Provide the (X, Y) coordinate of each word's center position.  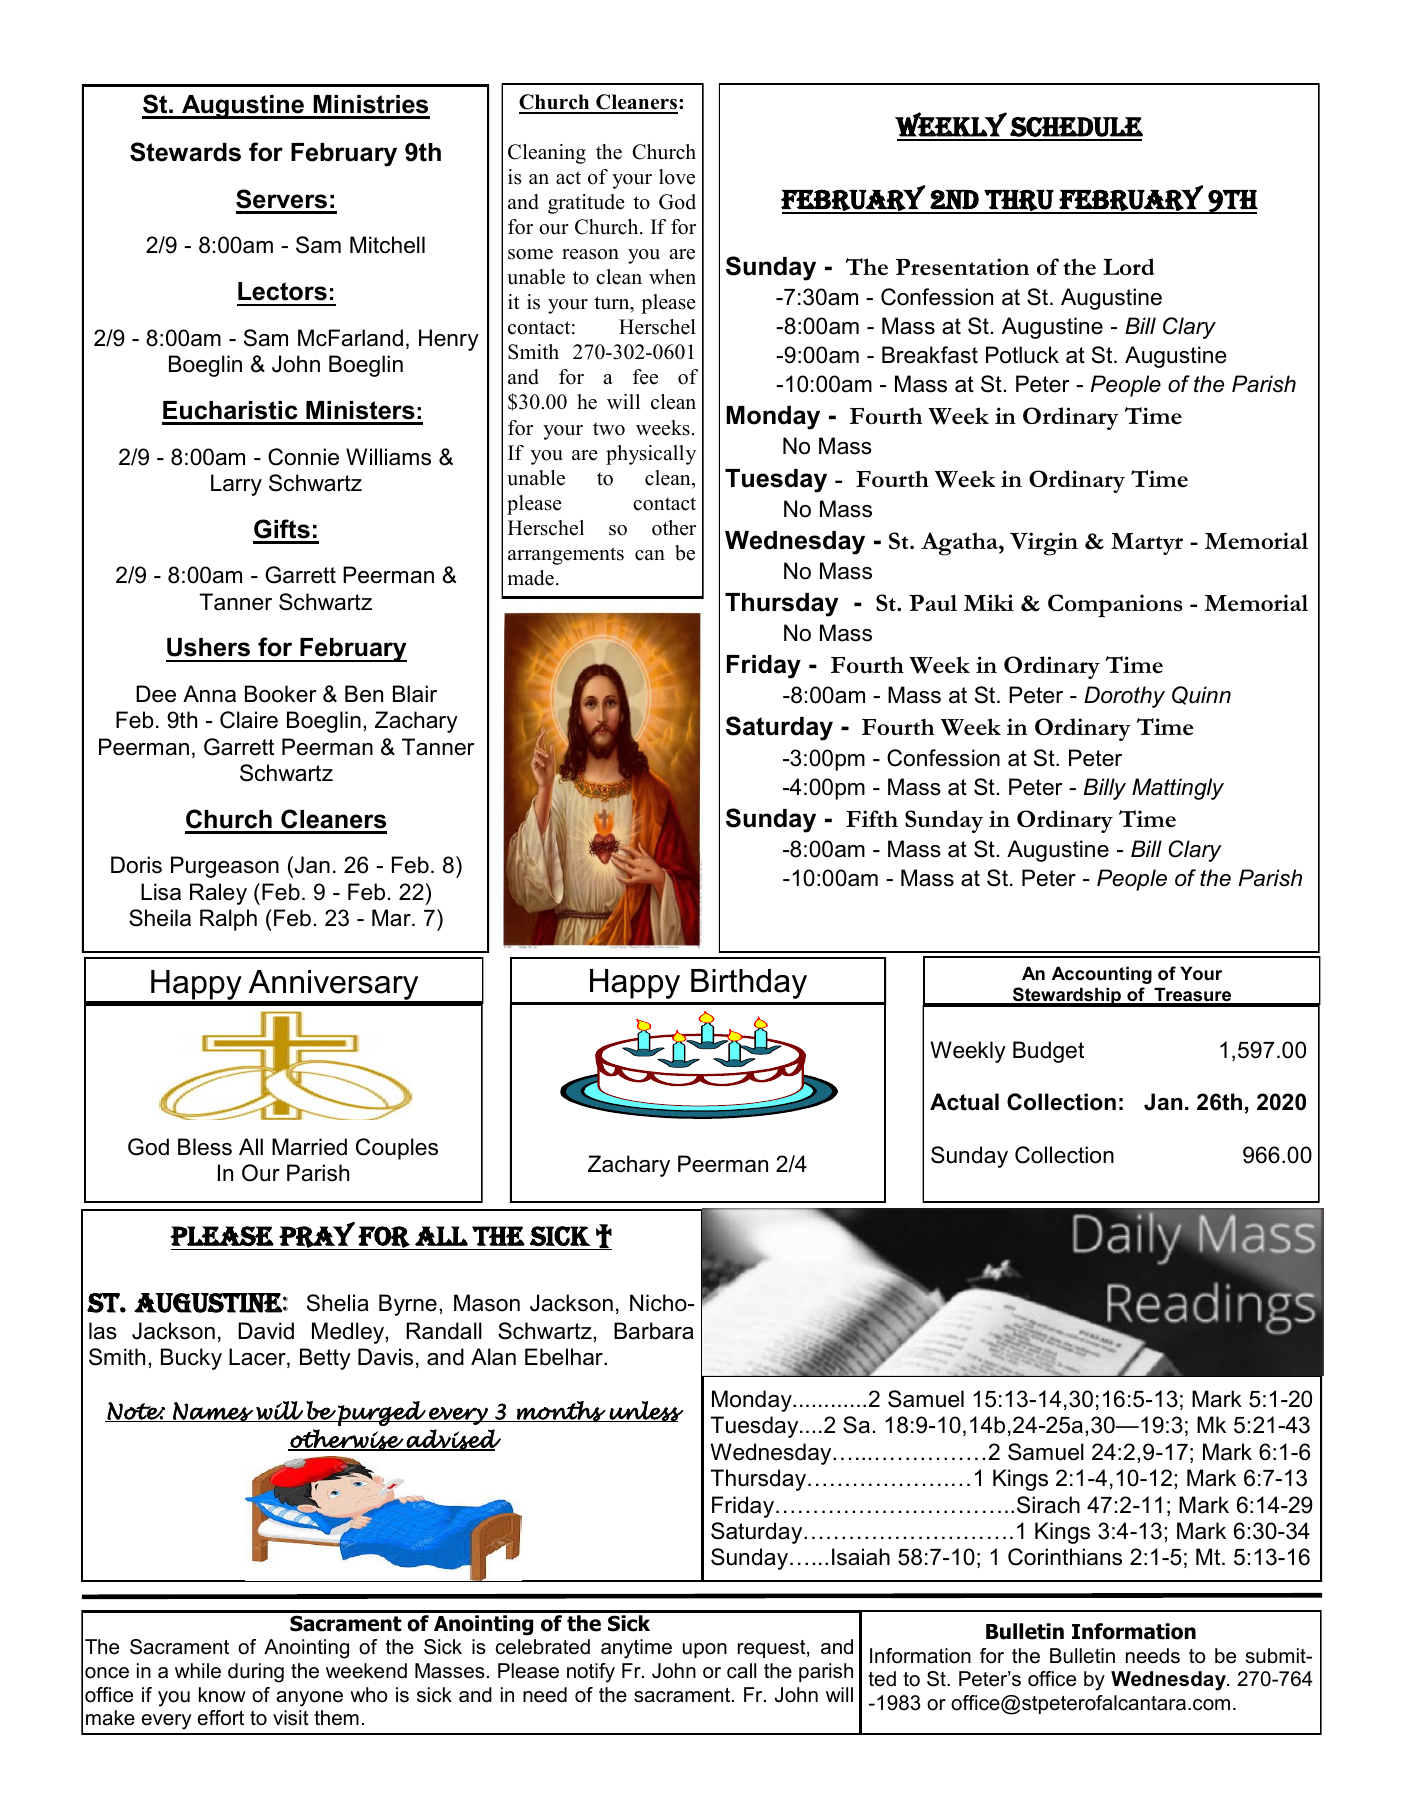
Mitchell (387, 245)
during (256, 1673)
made (530, 578)
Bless (205, 1147)
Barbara (654, 1331)
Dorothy (1124, 697)
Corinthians (1065, 1557)
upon (705, 1650)
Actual (964, 1102)
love (677, 177)
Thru (1019, 201)
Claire (249, 720)
